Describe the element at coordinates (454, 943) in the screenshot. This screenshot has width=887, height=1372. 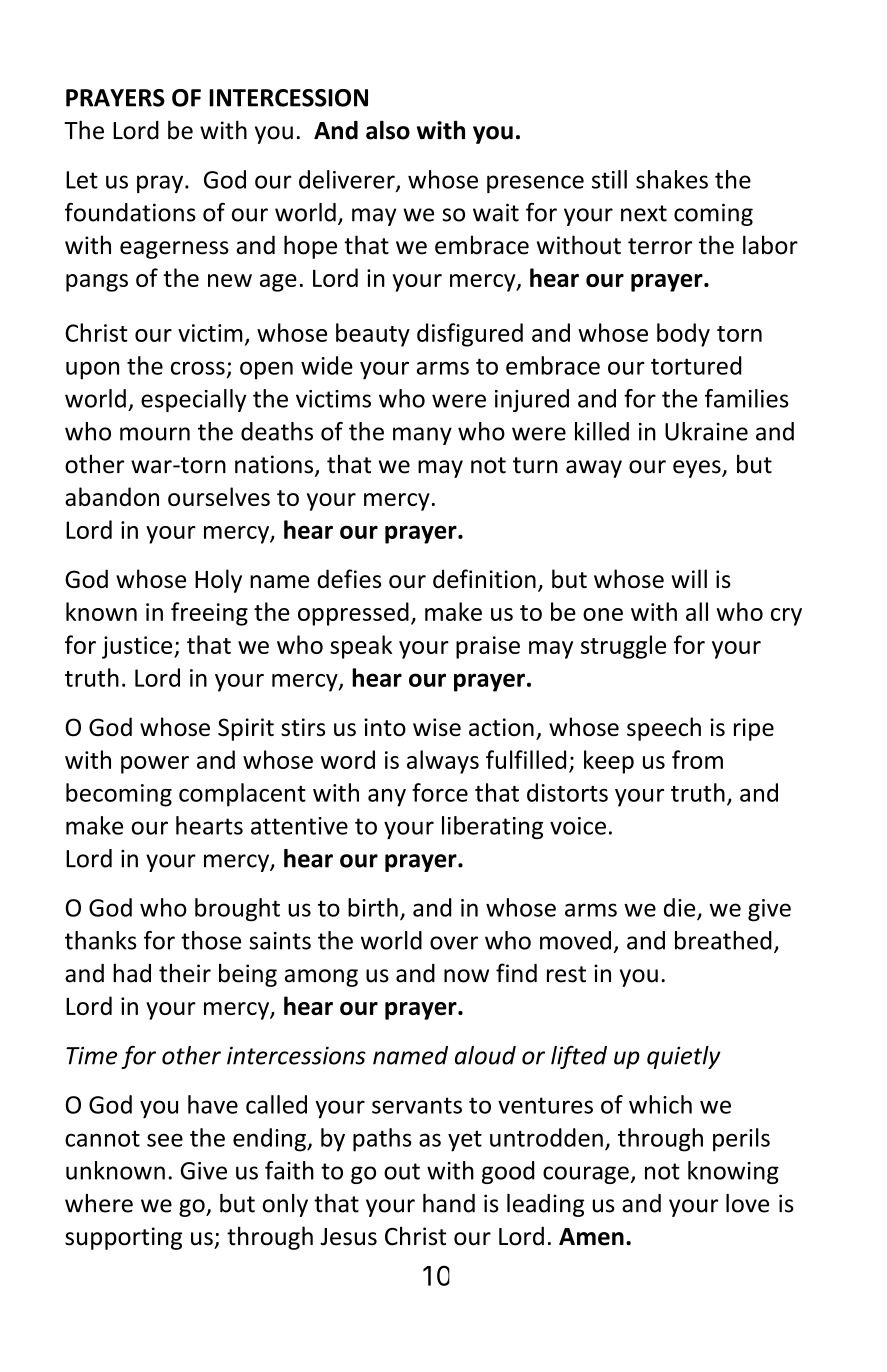
I see `over` at that location.
